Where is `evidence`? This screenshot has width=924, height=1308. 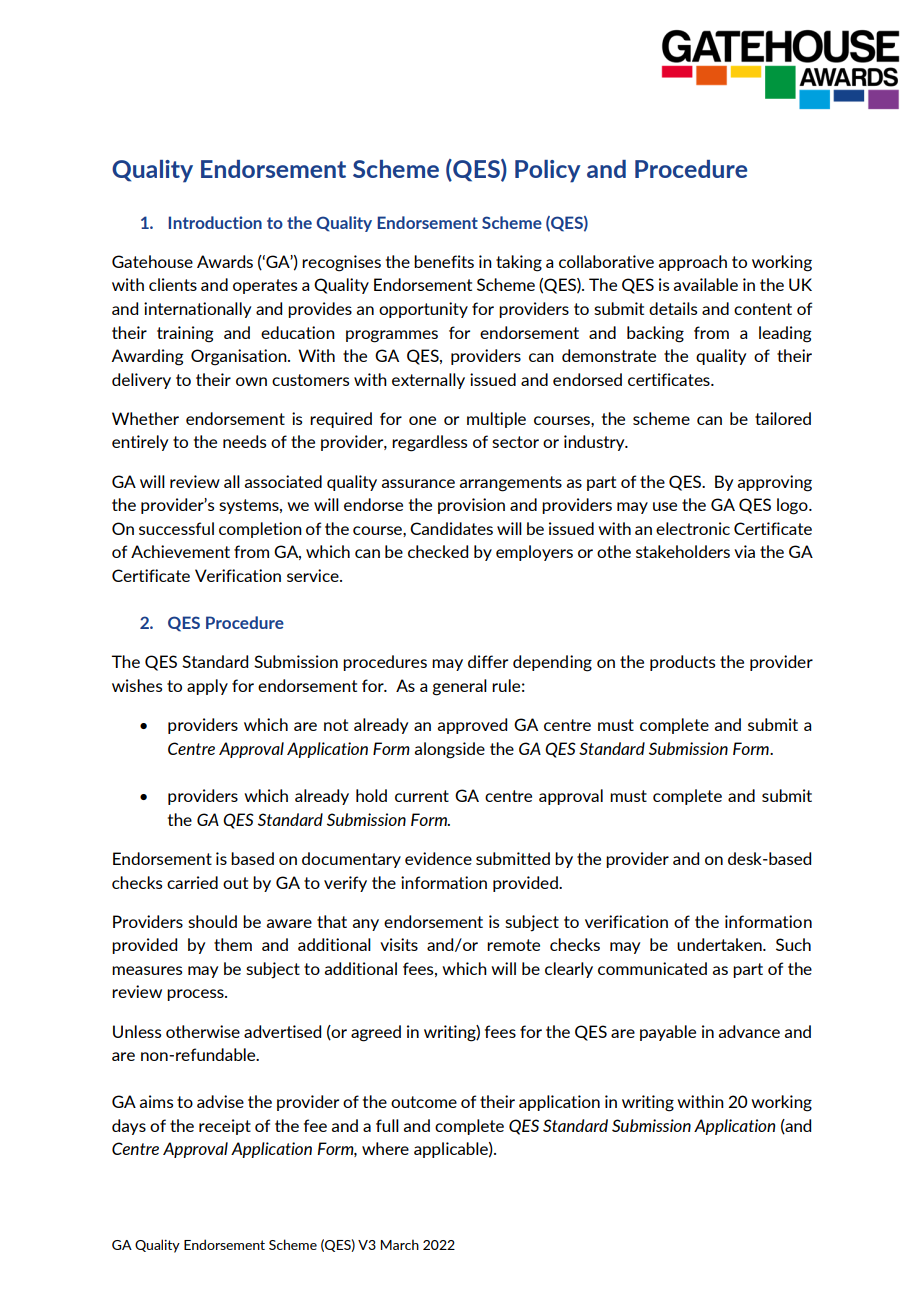 evidence is located at coordinates (438, 858).
